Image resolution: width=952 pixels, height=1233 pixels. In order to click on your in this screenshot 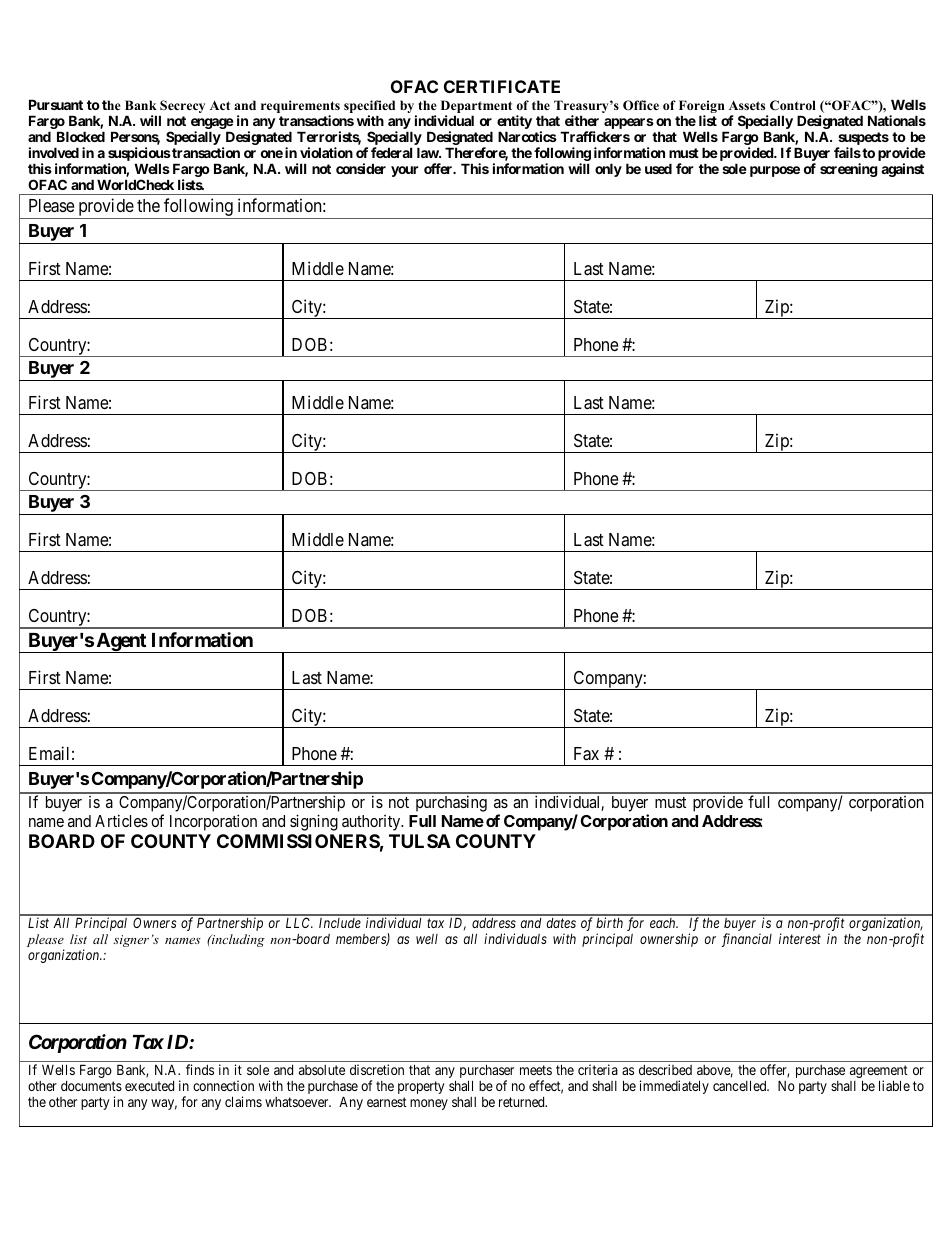, I will do `click(405, 171)`.
